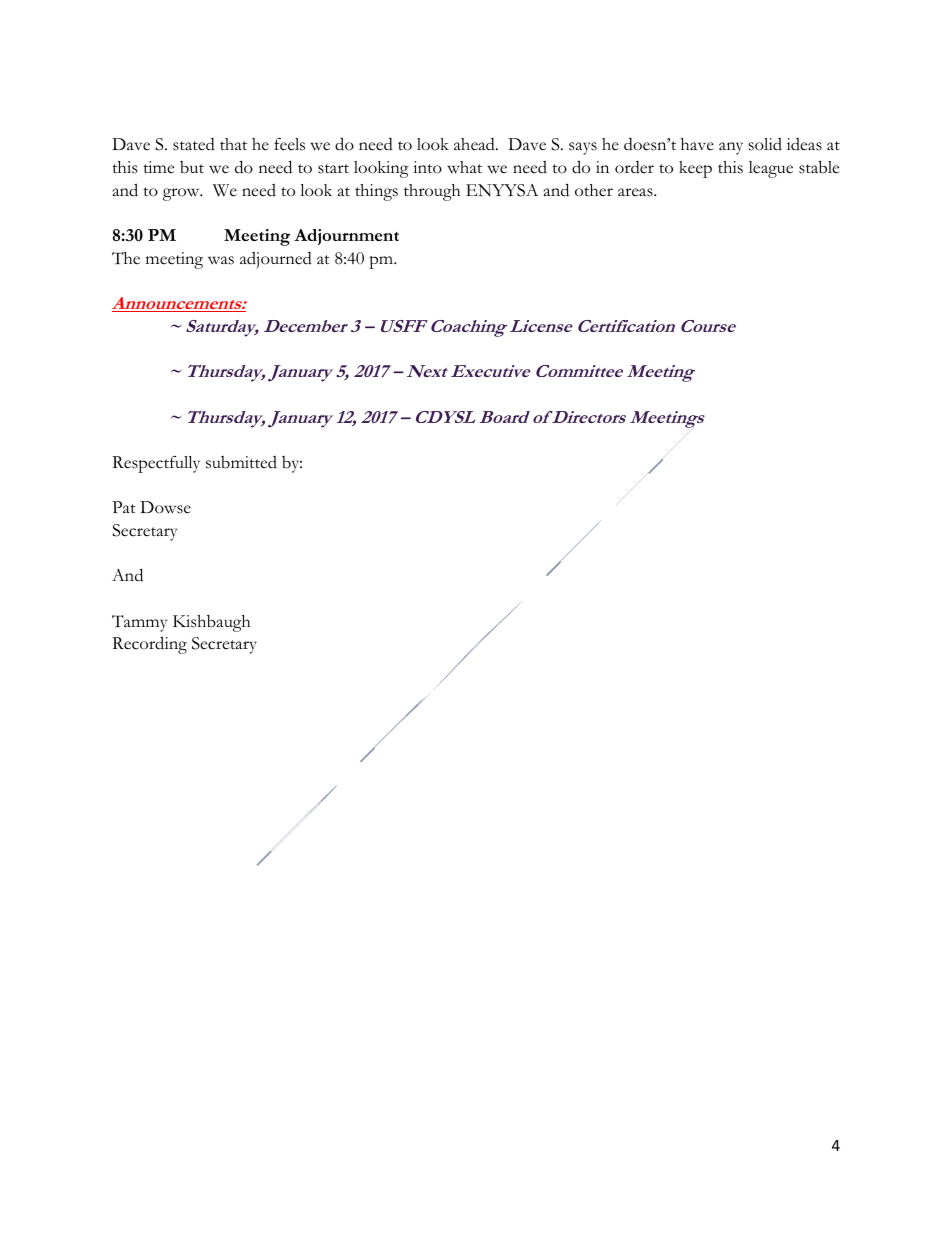  What do you see at coordinates (139, 623) in the document?
I see `Tammy` at bounding box center [139, 623].
